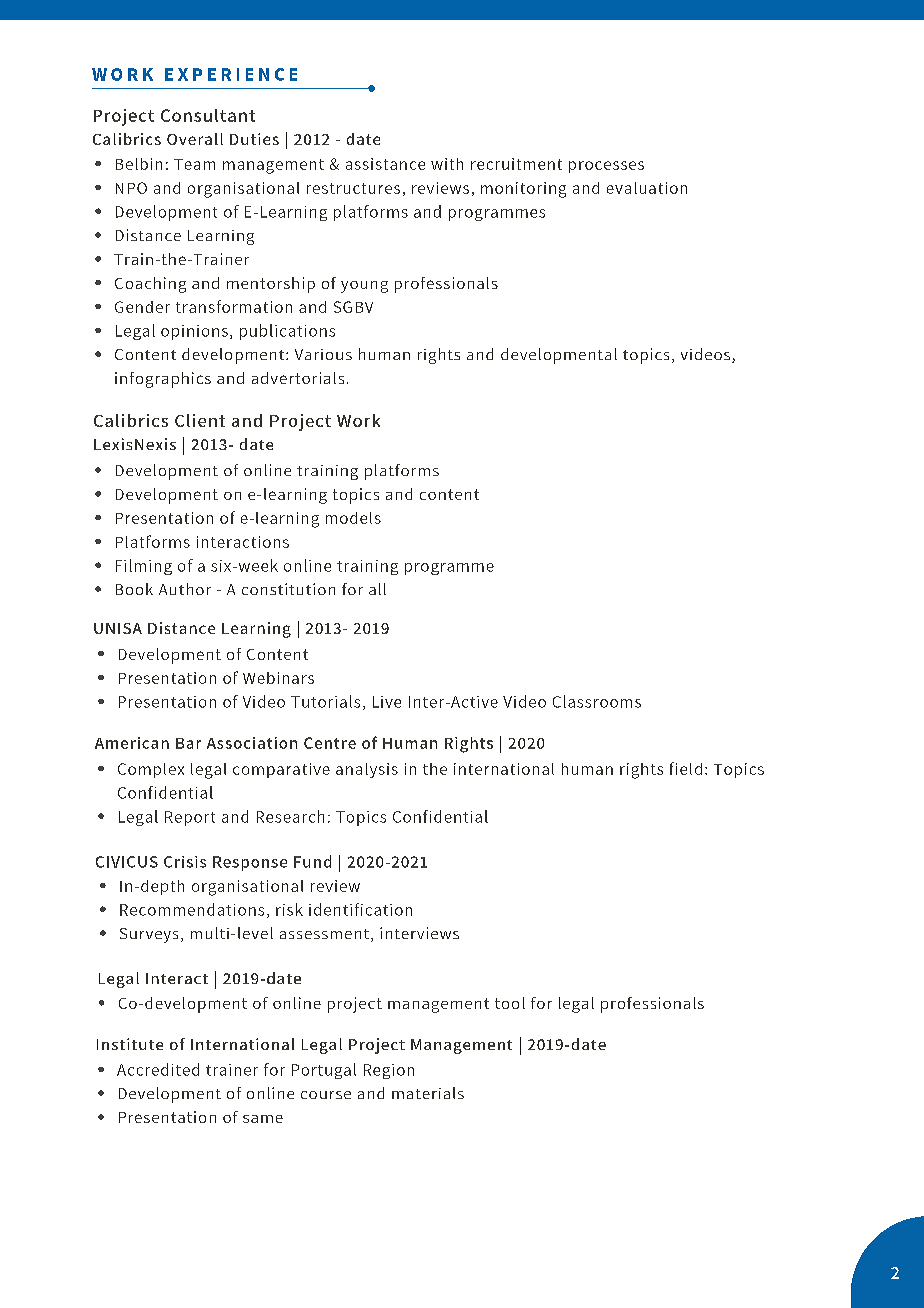  What do you see at coordinates (428, 1093) in the page?
I see `materials` at bounding box center [428, 1093].
